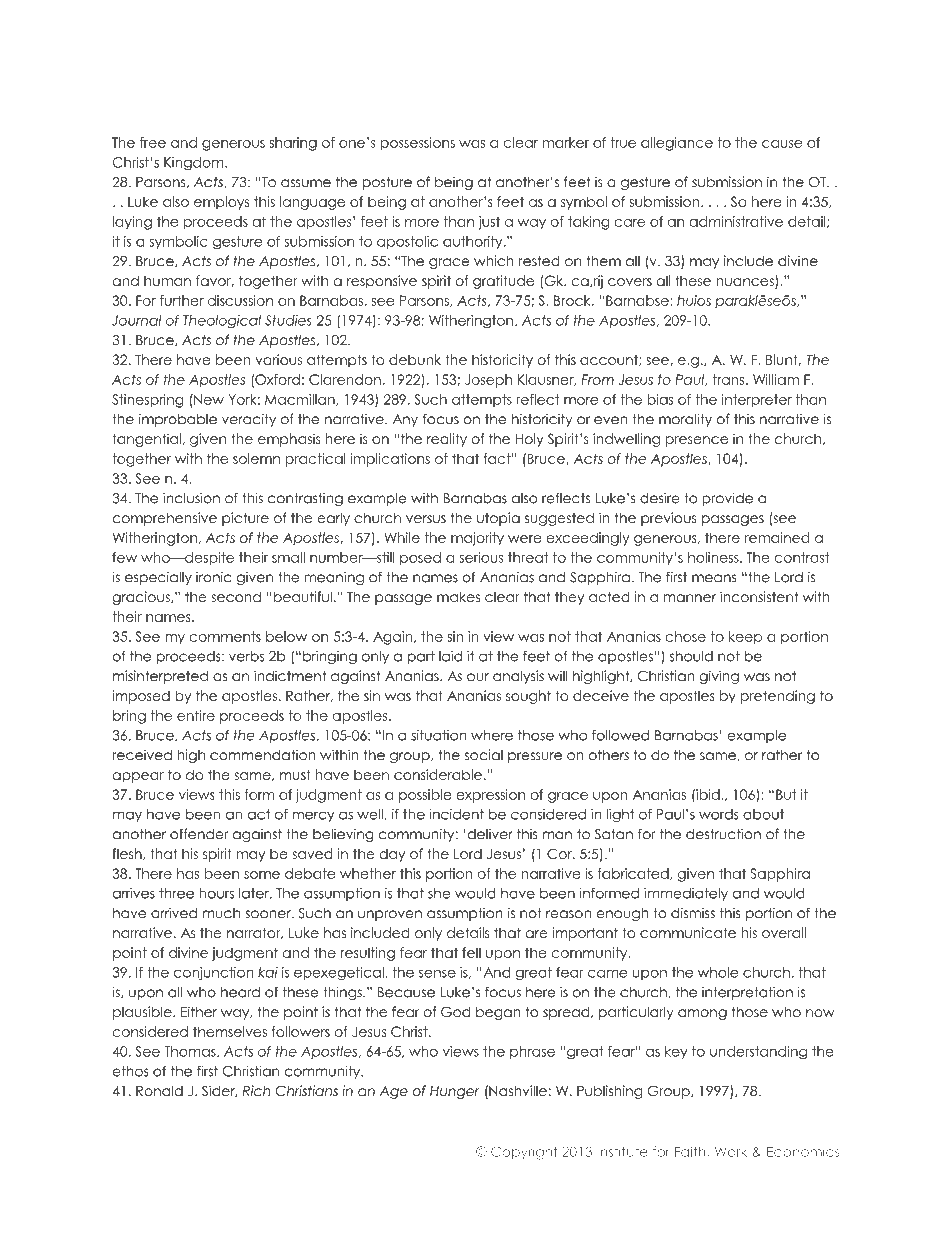 The height and width of the image is (1233, 952). Describe the element at coordinates (731, 1152) in the image. I see `Work` at that location.
